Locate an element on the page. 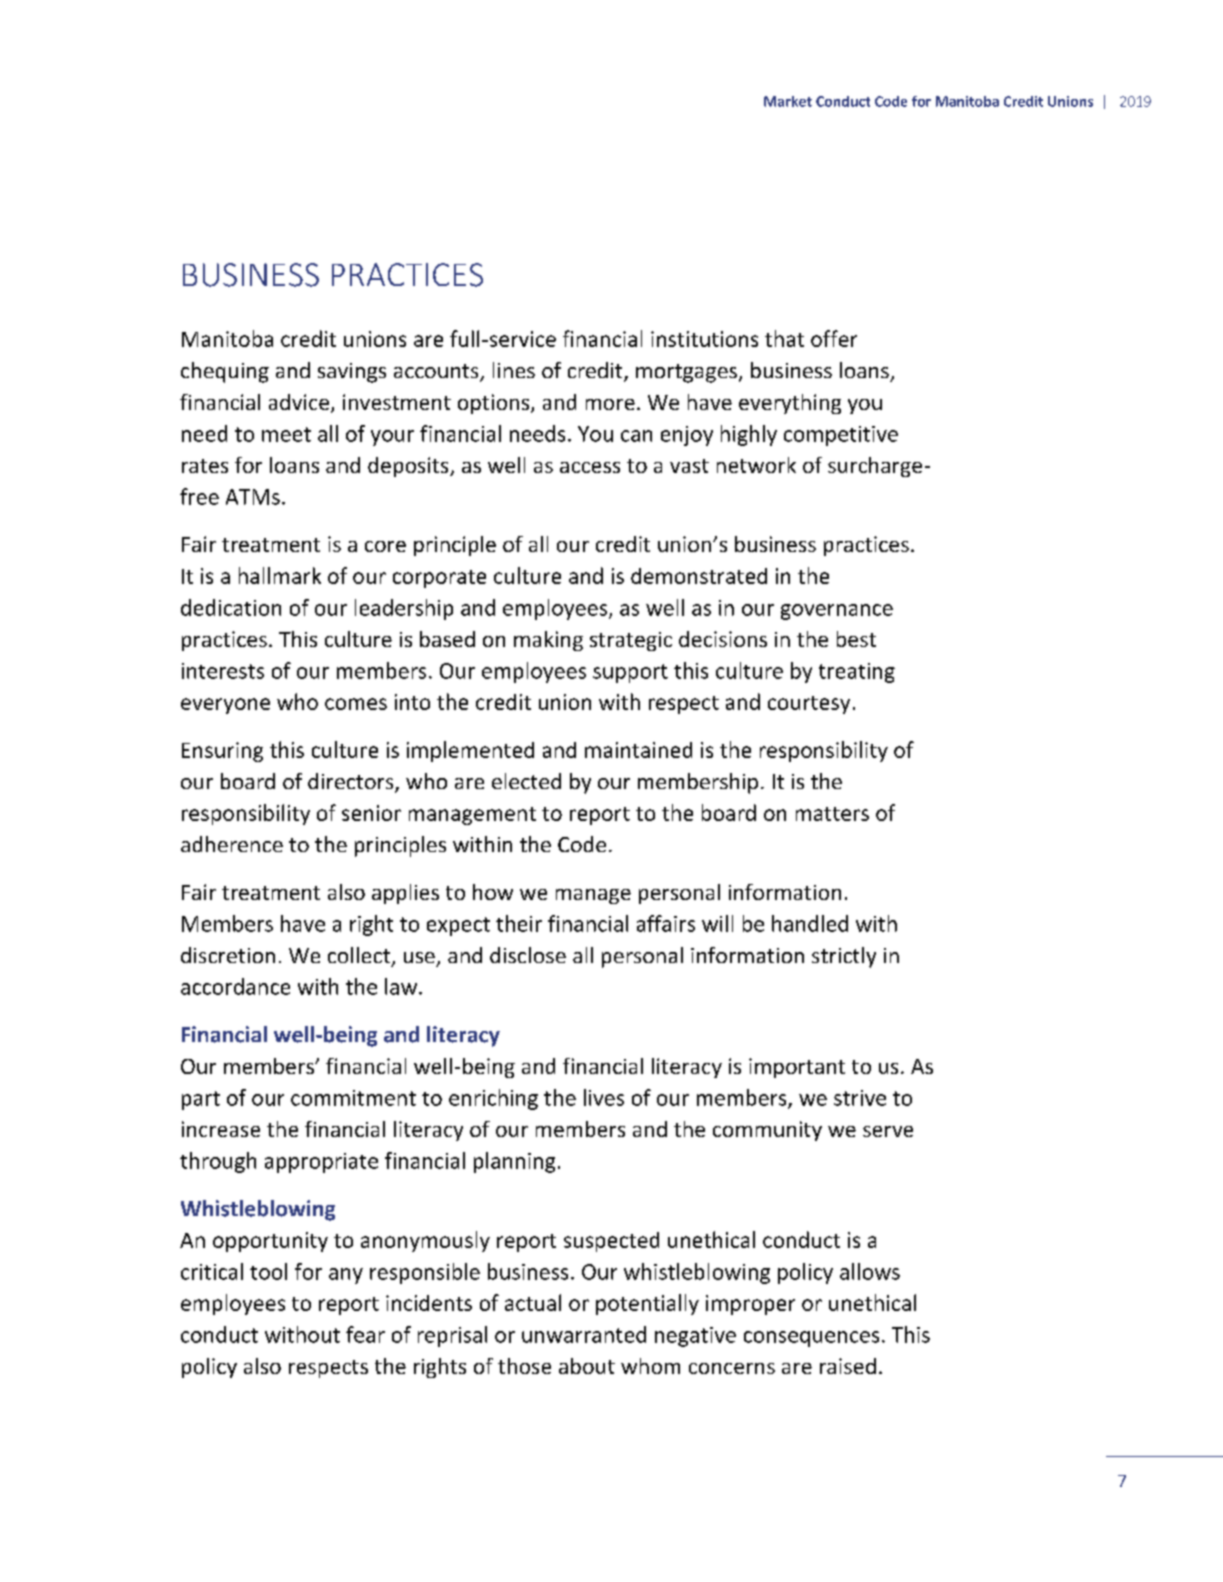 Image resolution: width=1223 pixels, height=1582 pixels. making is located at coordinates (548, 641).
